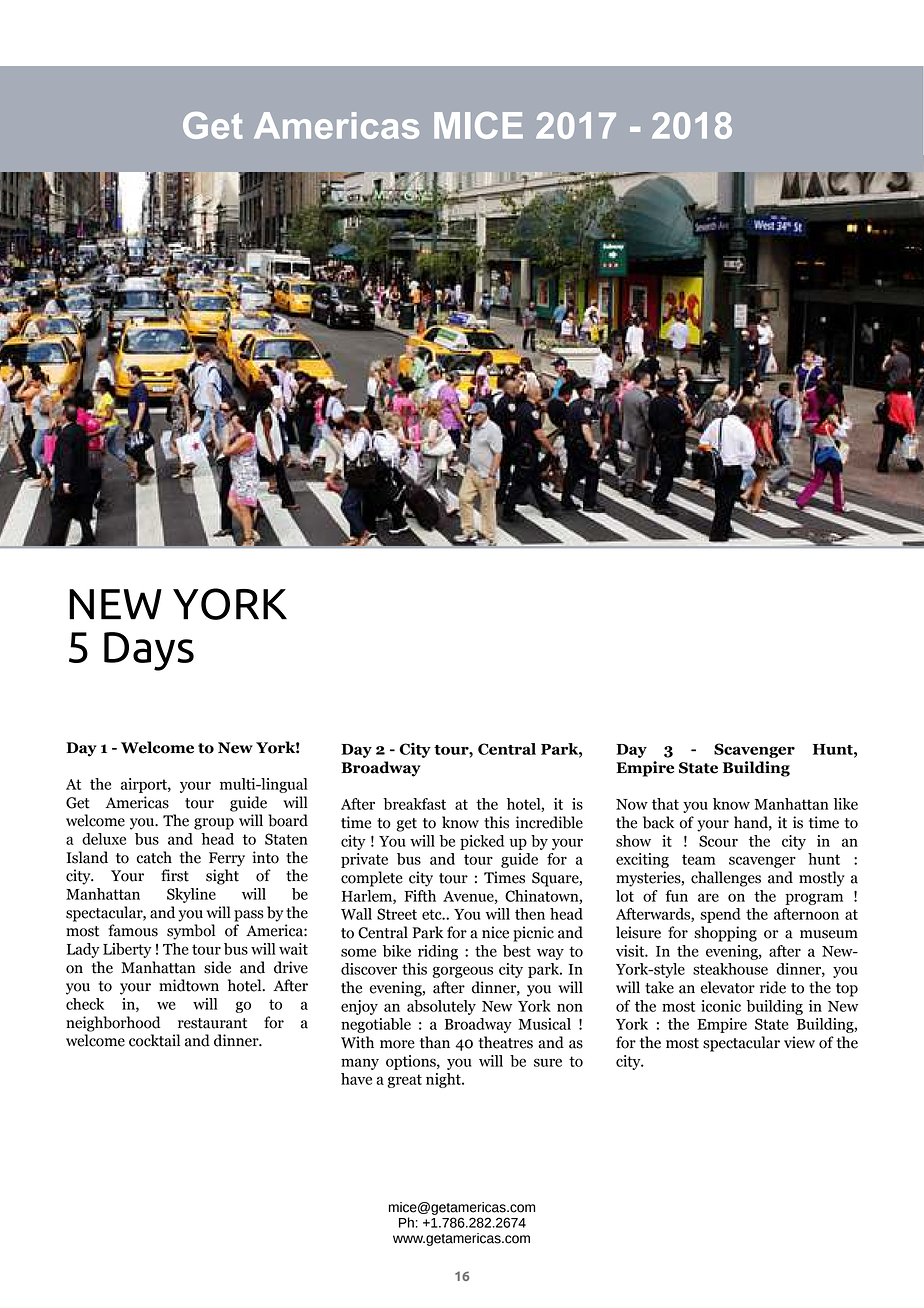  What do you see at coordinates (175, 875) in the page?
I see `first` at bounding box center [175, 875].
